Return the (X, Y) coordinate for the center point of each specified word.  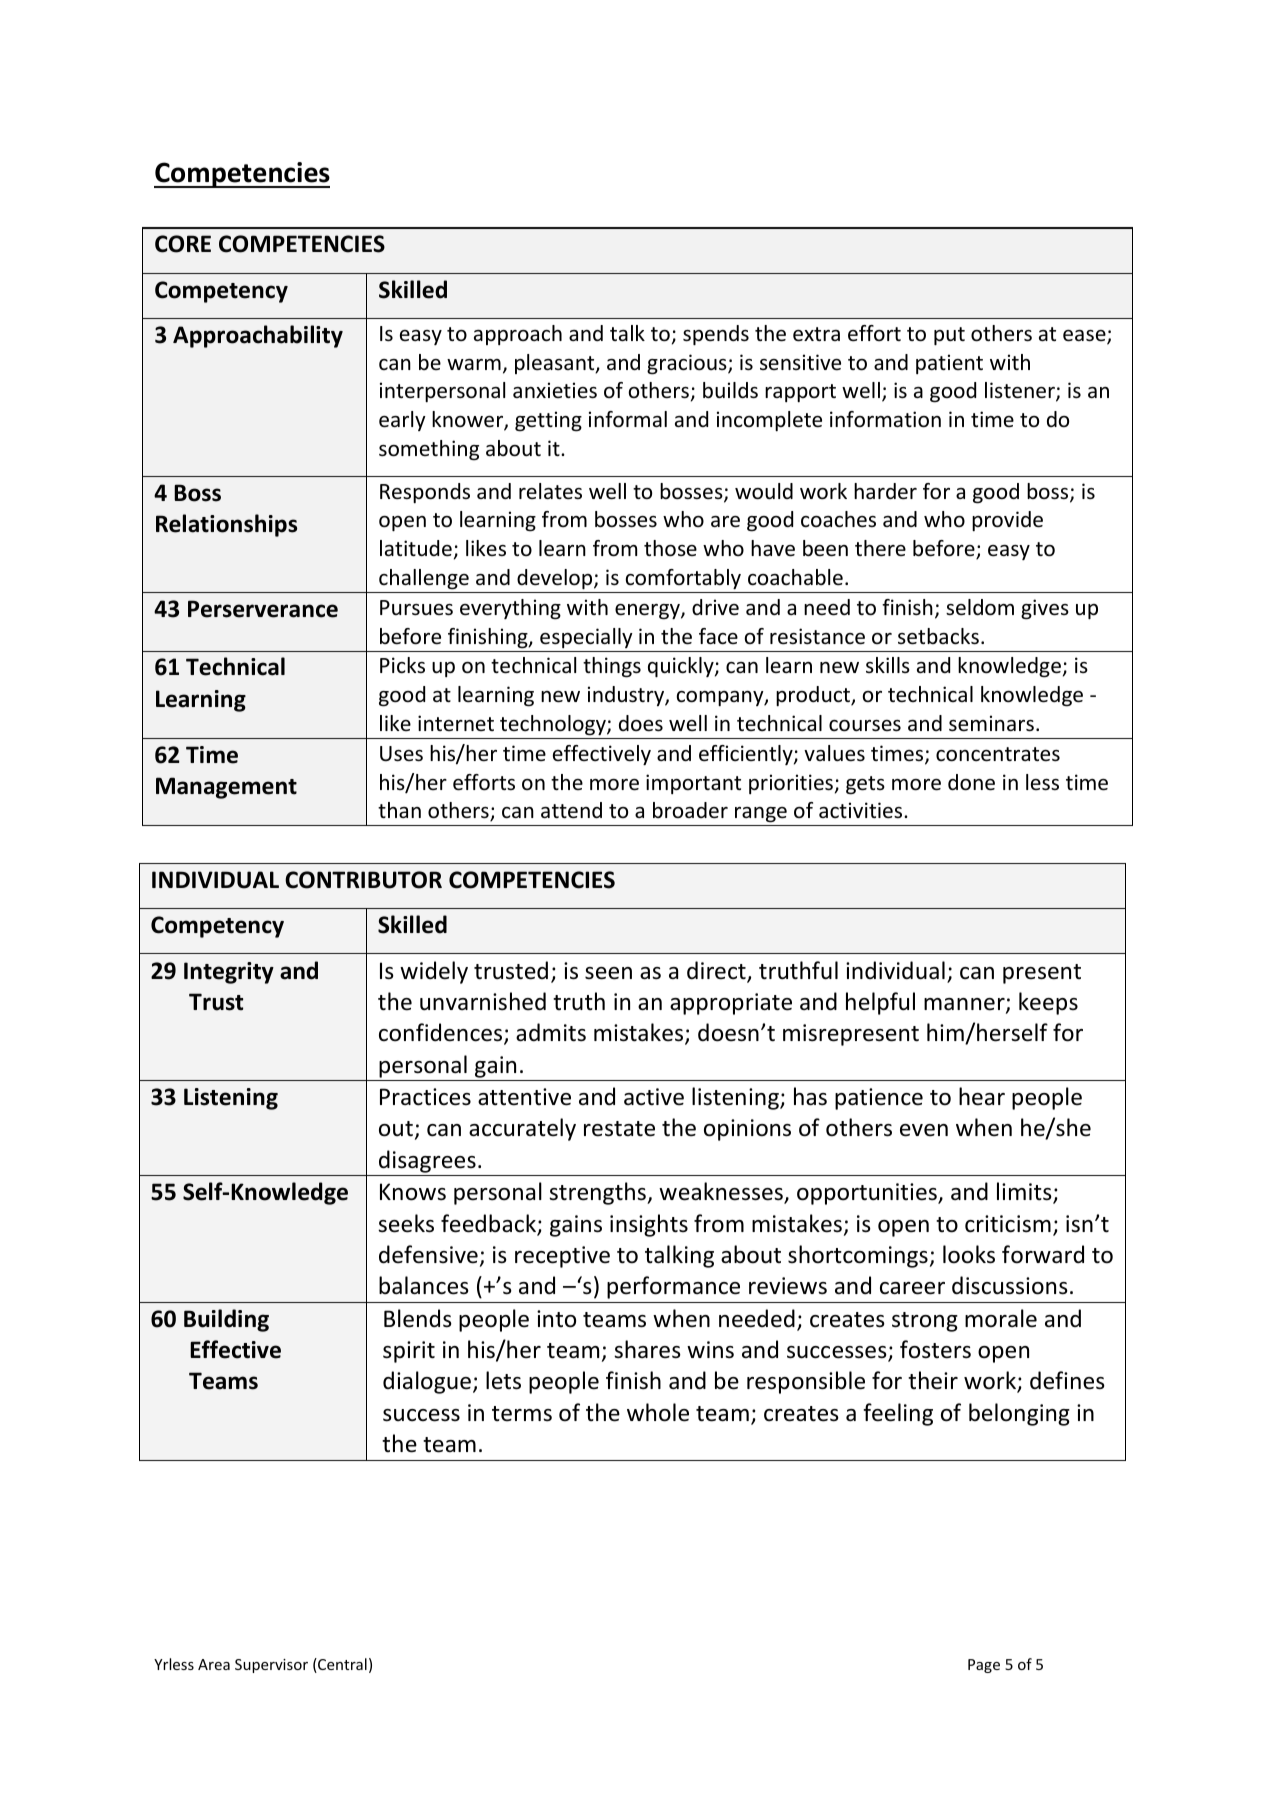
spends (716, 335)
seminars (991, 723)
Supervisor (271, 1666)
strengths (598, 1193)
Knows (413, 1192)
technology (554, 725)
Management (226, 788)
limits (1025, 1192)
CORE (183, 244)
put (949, 336)
